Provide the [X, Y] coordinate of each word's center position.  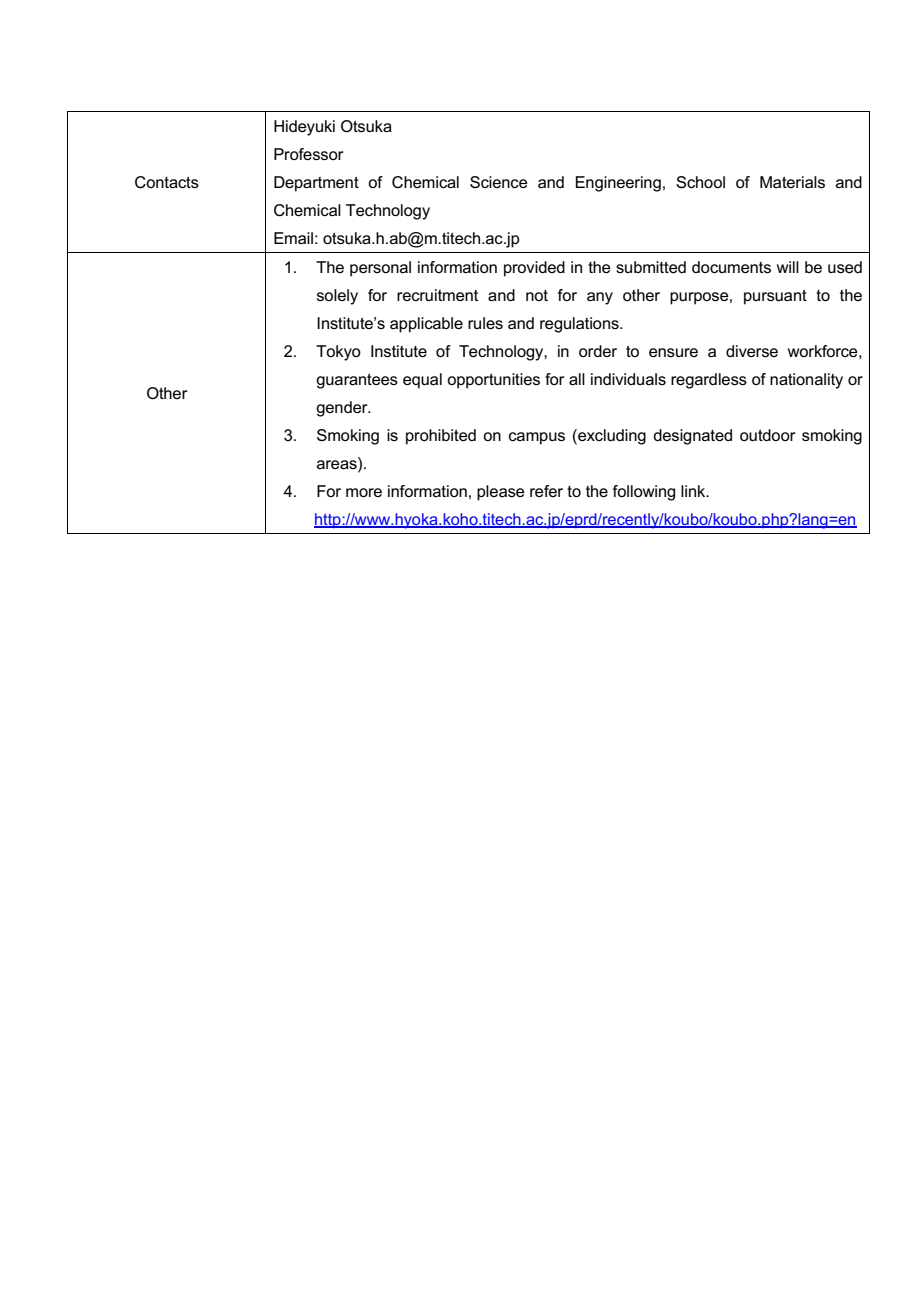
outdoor [768, 435]
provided [534, 269]
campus [537, 438]
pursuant [775, 297]
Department [316, 184]
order [598, 351]
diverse [752, 351]
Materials [792, 182]
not [537, 295]
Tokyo [338, 353]
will [788, 267]
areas [338, 465]
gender [343, 409]
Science [499, 182]
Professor [309, 154]
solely [337, 297]
